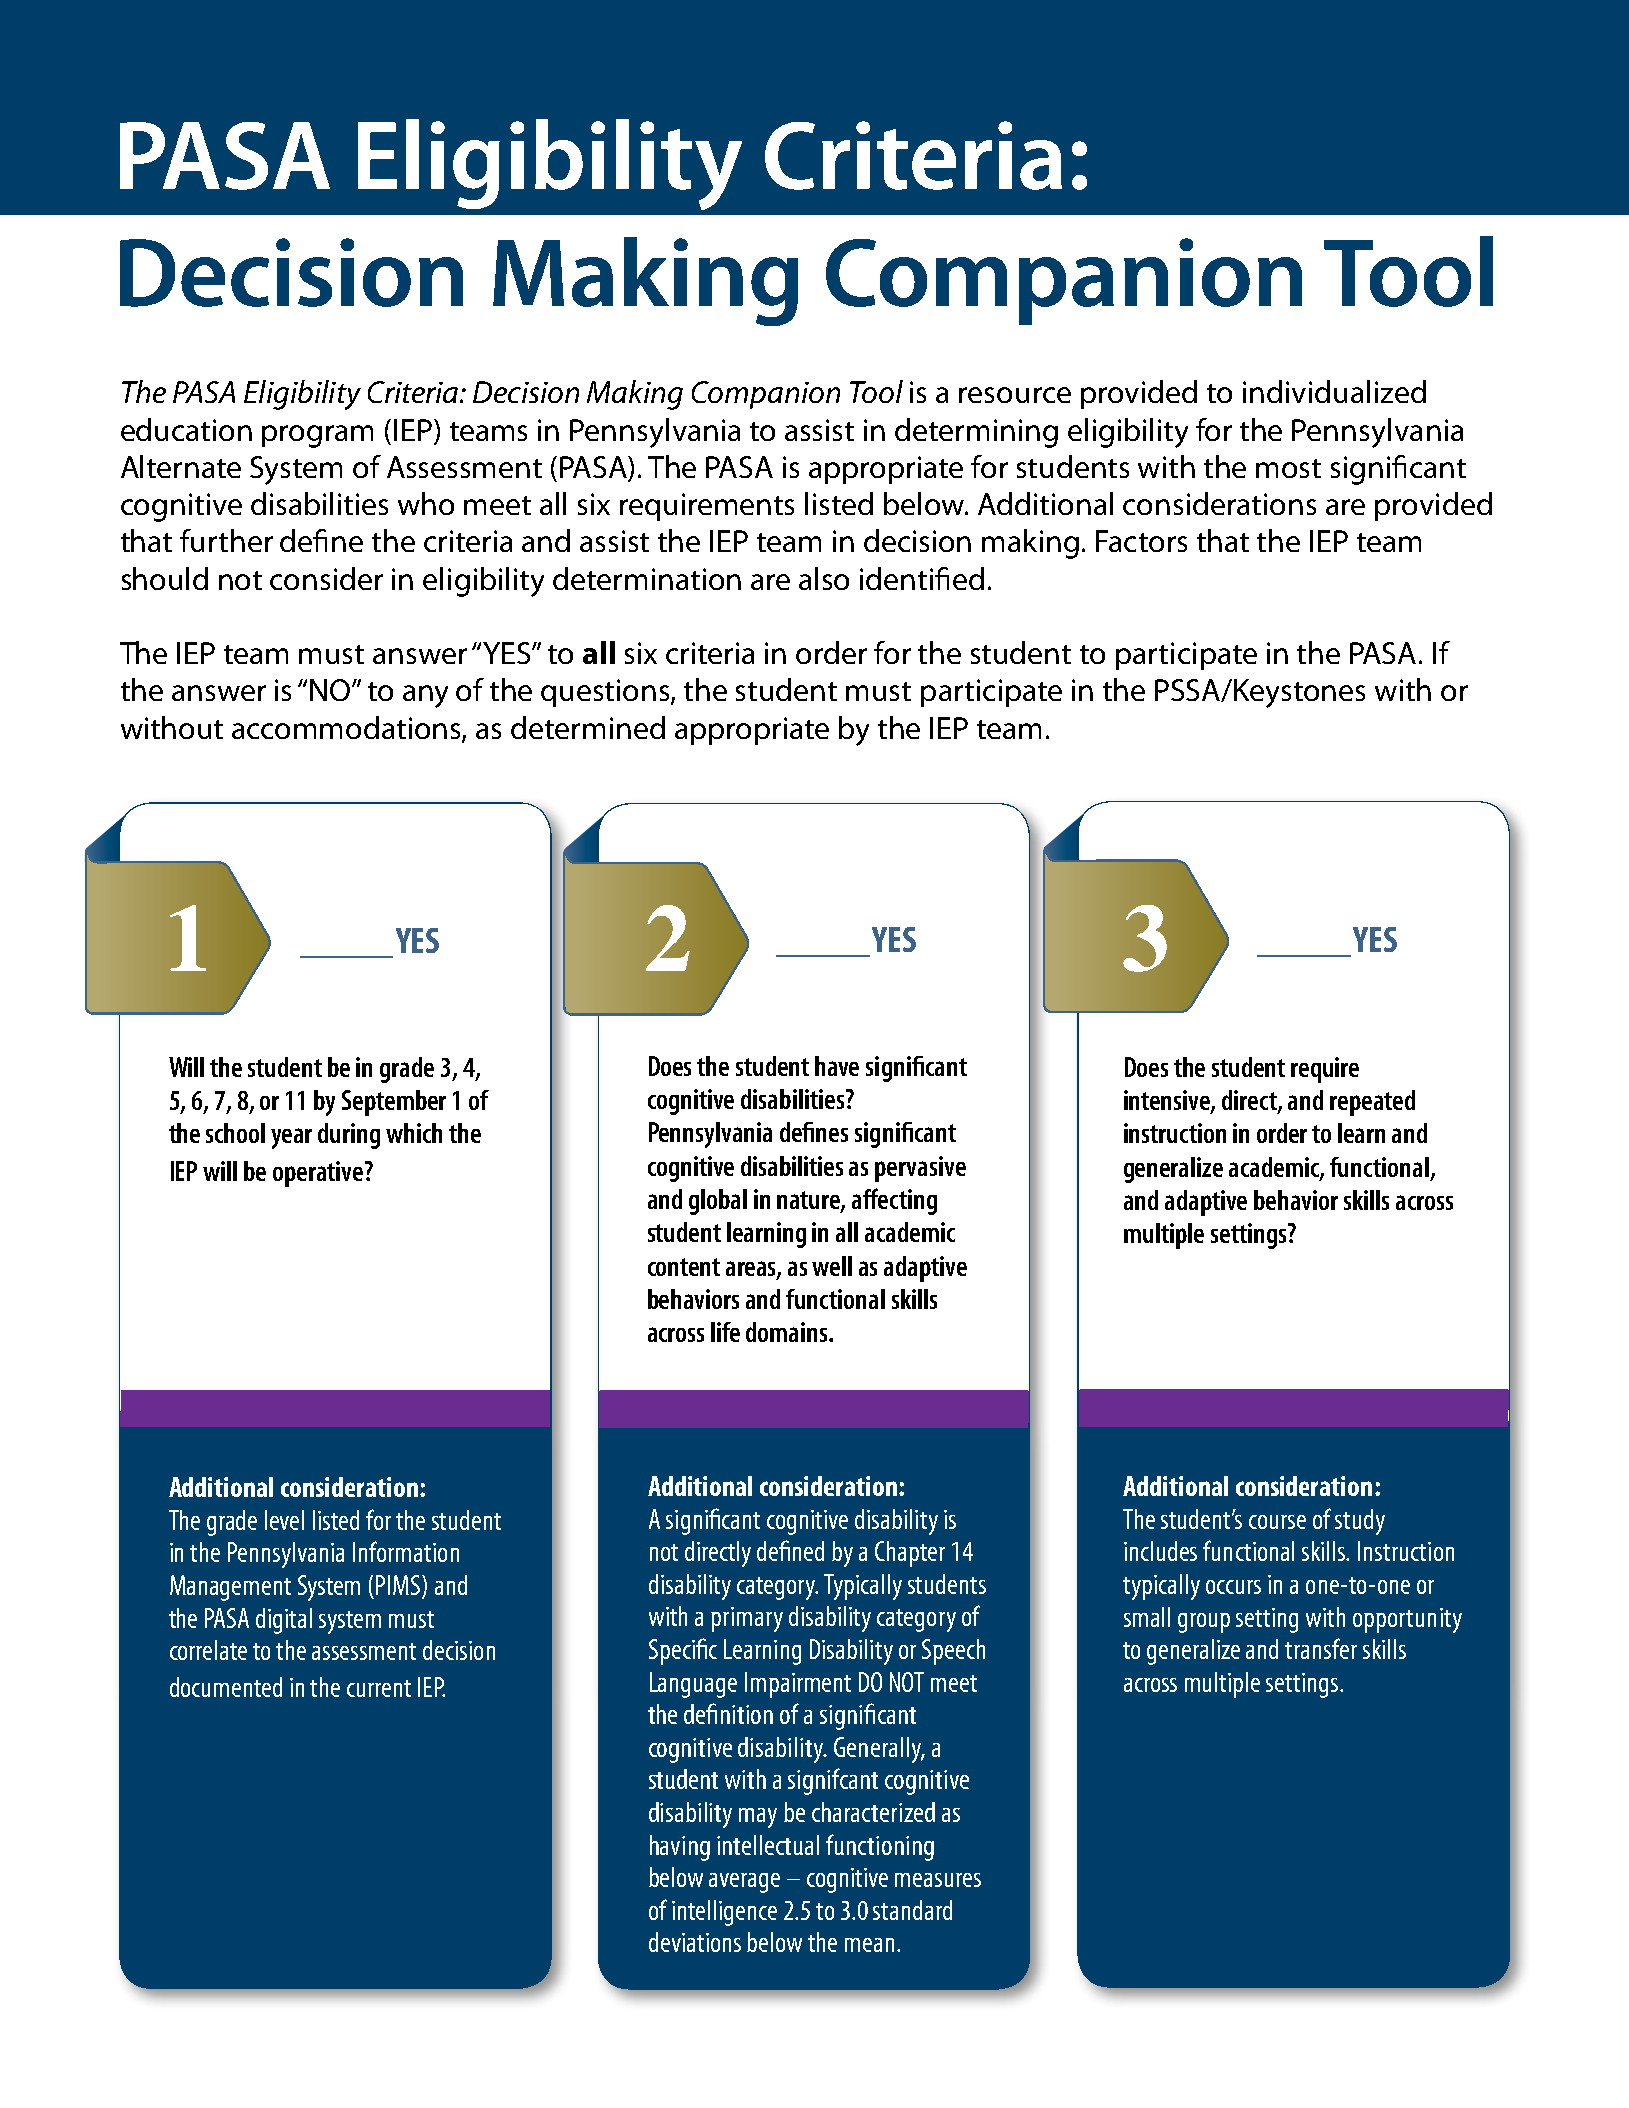 The height and width of the image is (2108, 1629). What do you see at coordinates (1372, 1103) in the image?
I see `repeated` at bounding box center [1372, 1103].
